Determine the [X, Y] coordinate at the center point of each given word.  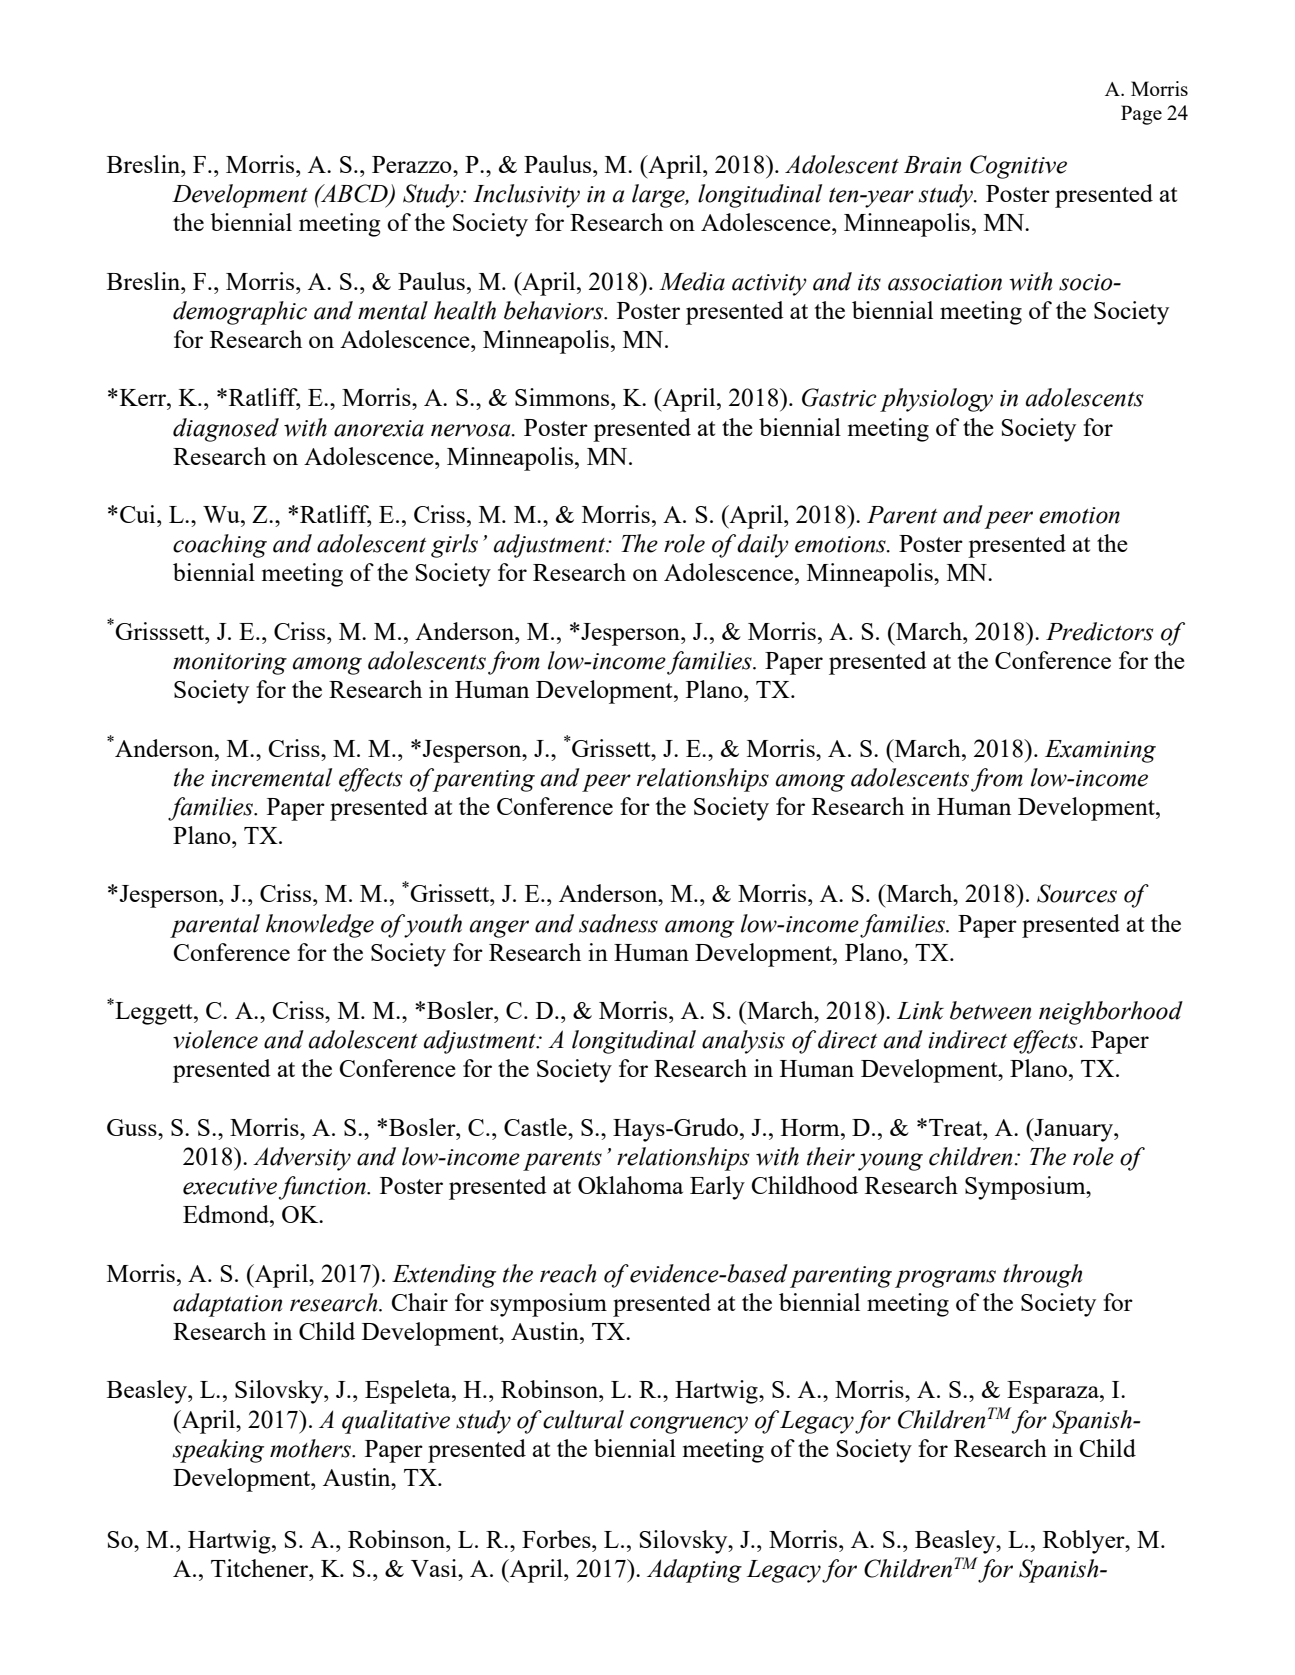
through [1042, 1276]
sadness [618, 923]
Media [692, 281]
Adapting [694, 1571]
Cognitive [1018, 167]
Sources [1077, 893]
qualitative [396, 1422]
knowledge [320, 926]
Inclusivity [526, 196]
